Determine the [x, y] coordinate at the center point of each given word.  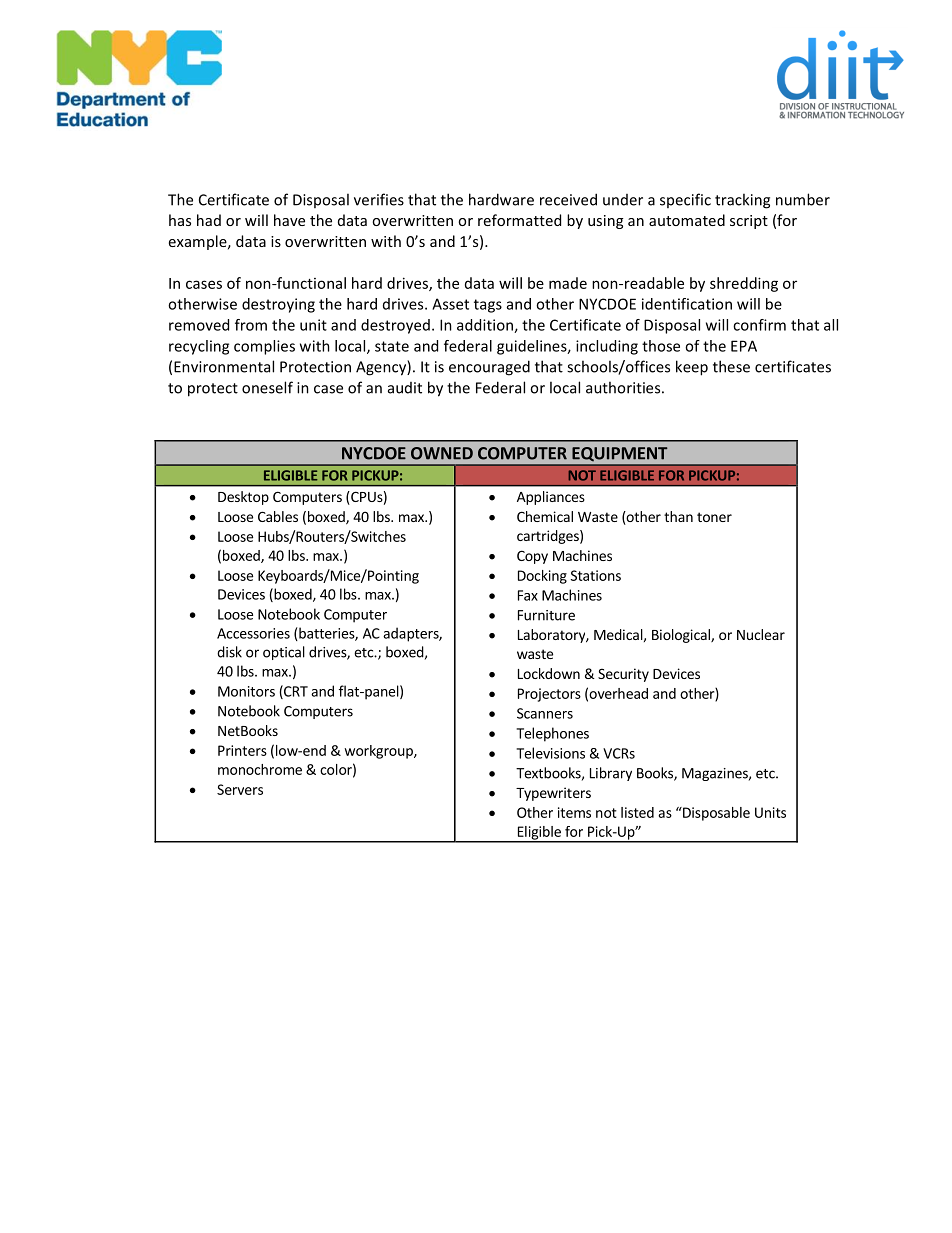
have [289, 220]
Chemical [545, 516]
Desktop [243, 498]
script [749, 222]
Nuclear [761, 634]
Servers [240, 789]
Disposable [715, 814]
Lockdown [549, 673]
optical [284, 653]
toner [714, 517]
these [731, 366]
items [574, 812]
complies [264, 347]
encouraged [489, 368]
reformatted [519, 220]
